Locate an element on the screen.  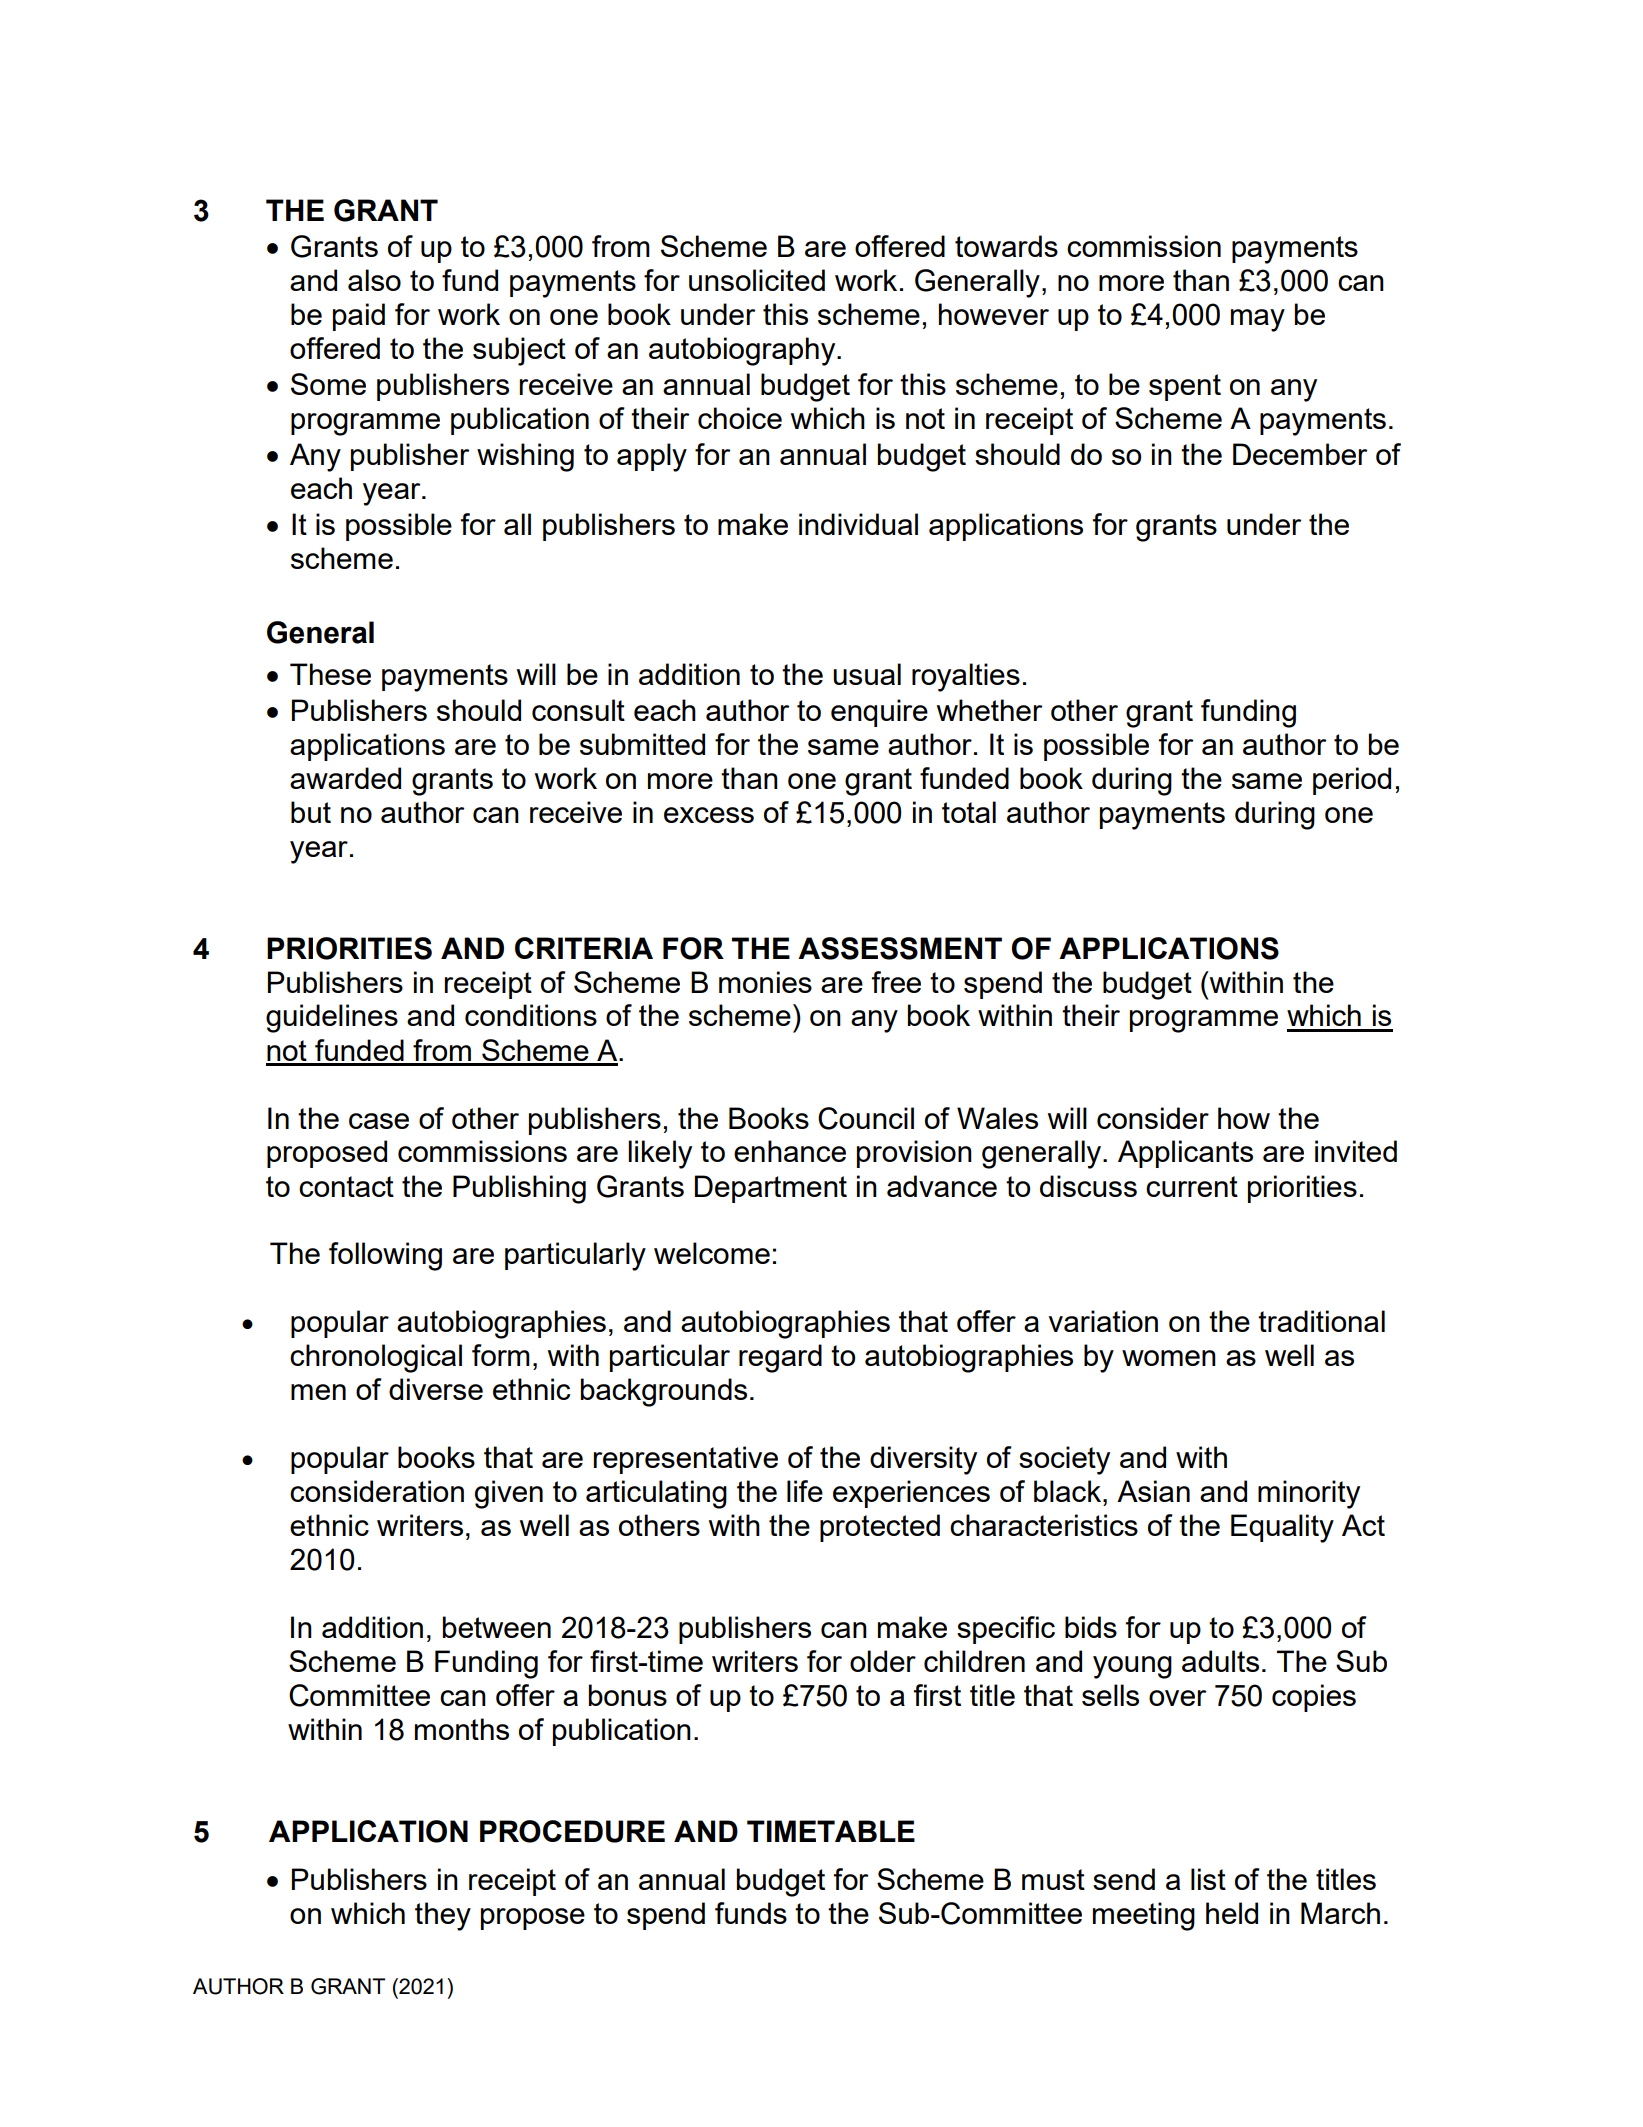
unsolicited is located at coordinates (757, 280).
